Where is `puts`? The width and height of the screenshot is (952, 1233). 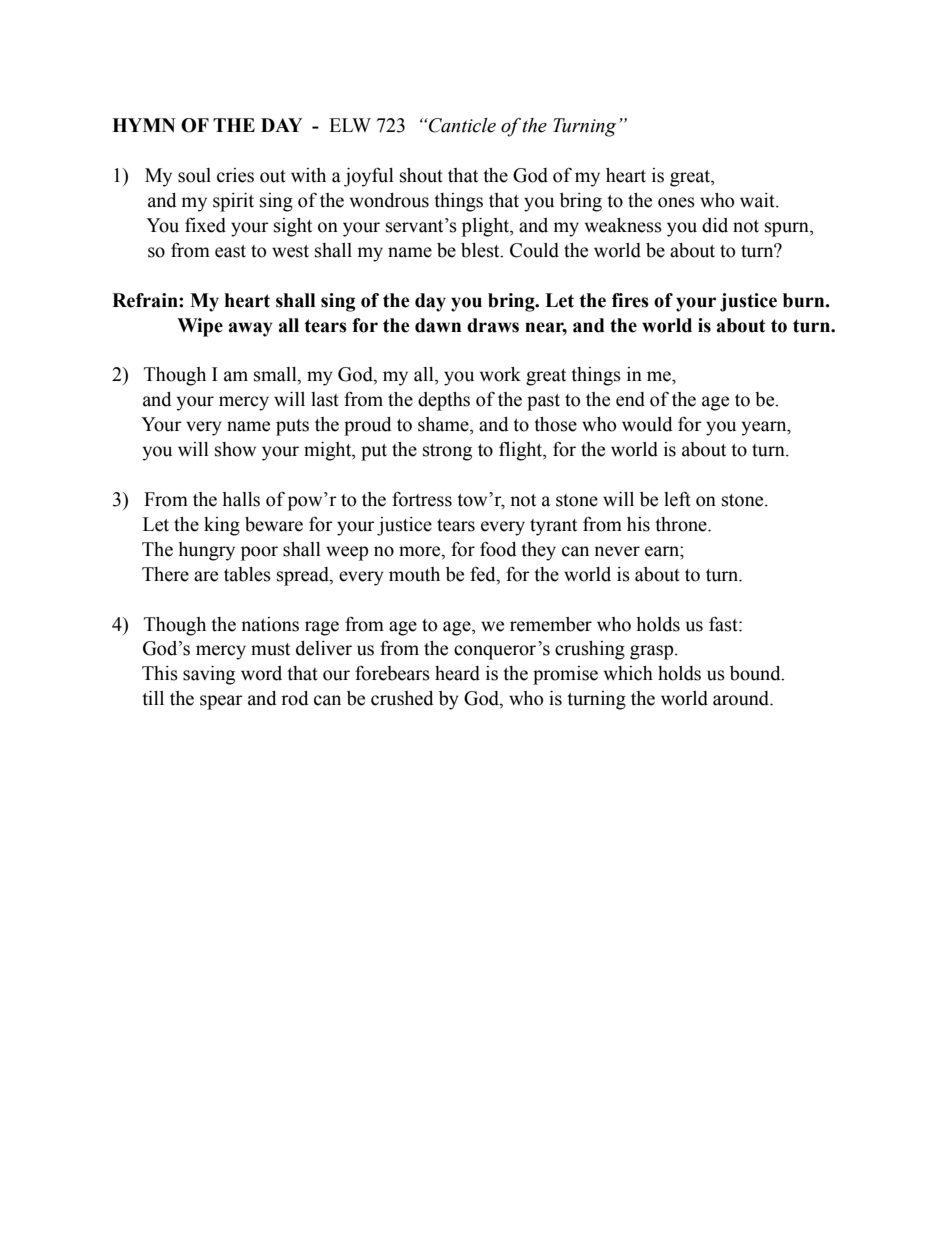
puts is located at coordinates (292, 427).
